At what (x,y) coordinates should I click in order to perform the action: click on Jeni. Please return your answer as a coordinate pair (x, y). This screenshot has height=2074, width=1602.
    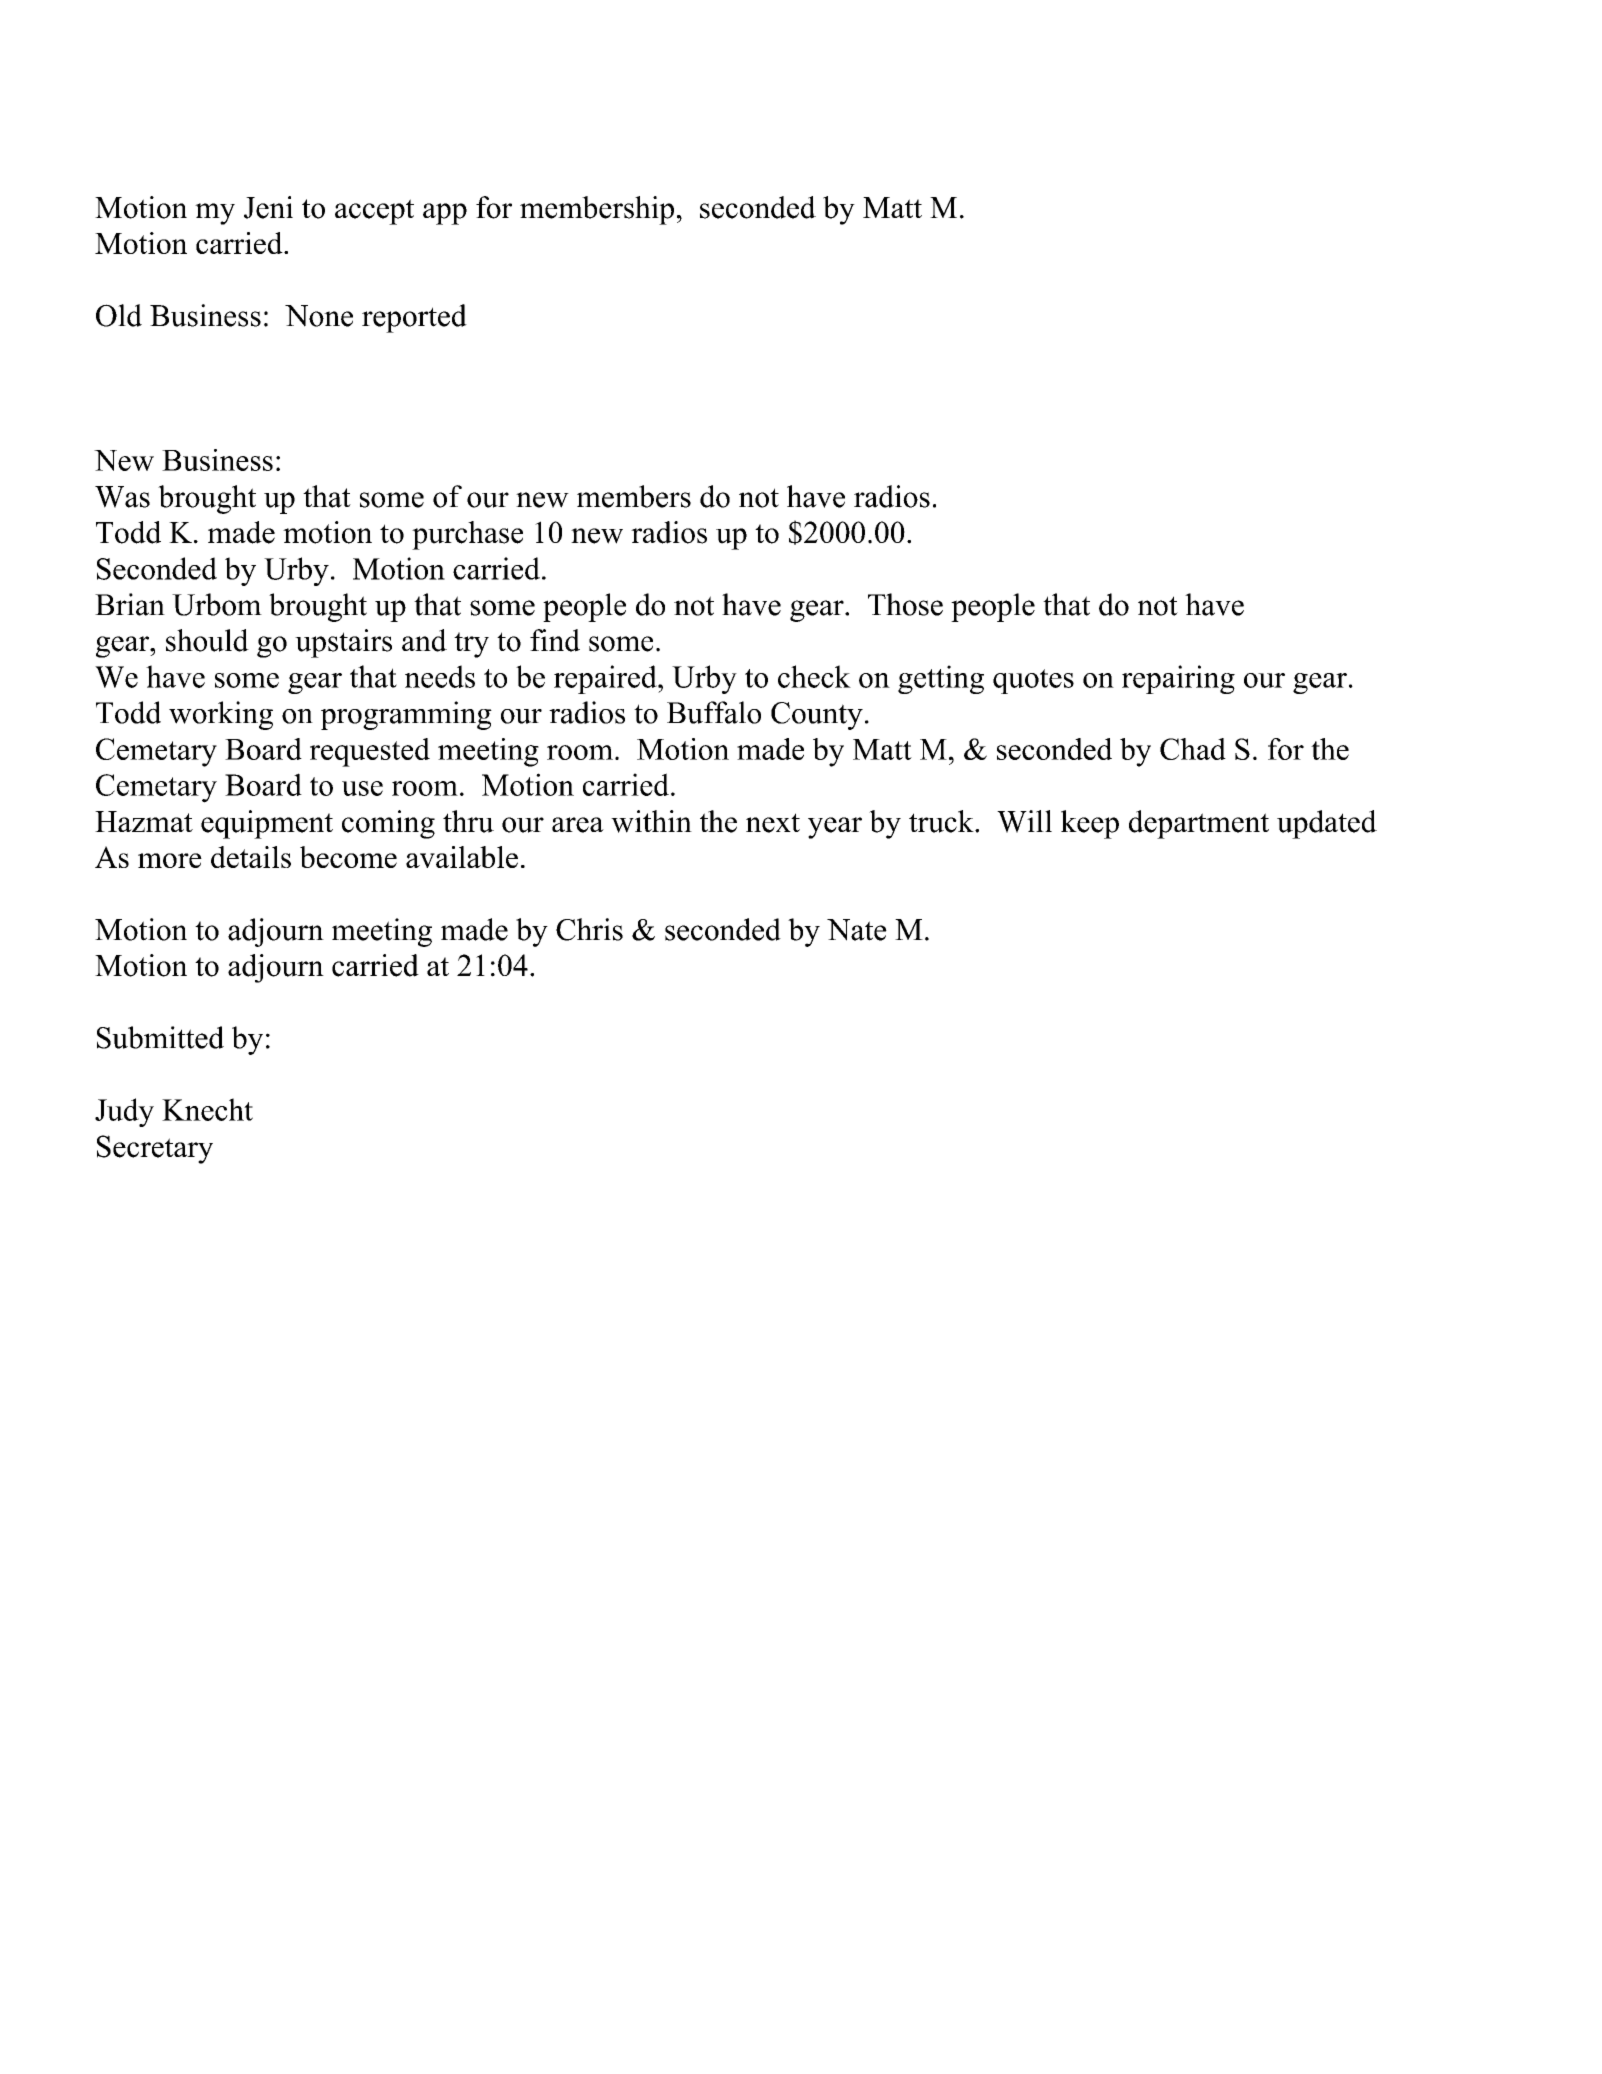
    Looking at the image, I should click on (268, 207).
